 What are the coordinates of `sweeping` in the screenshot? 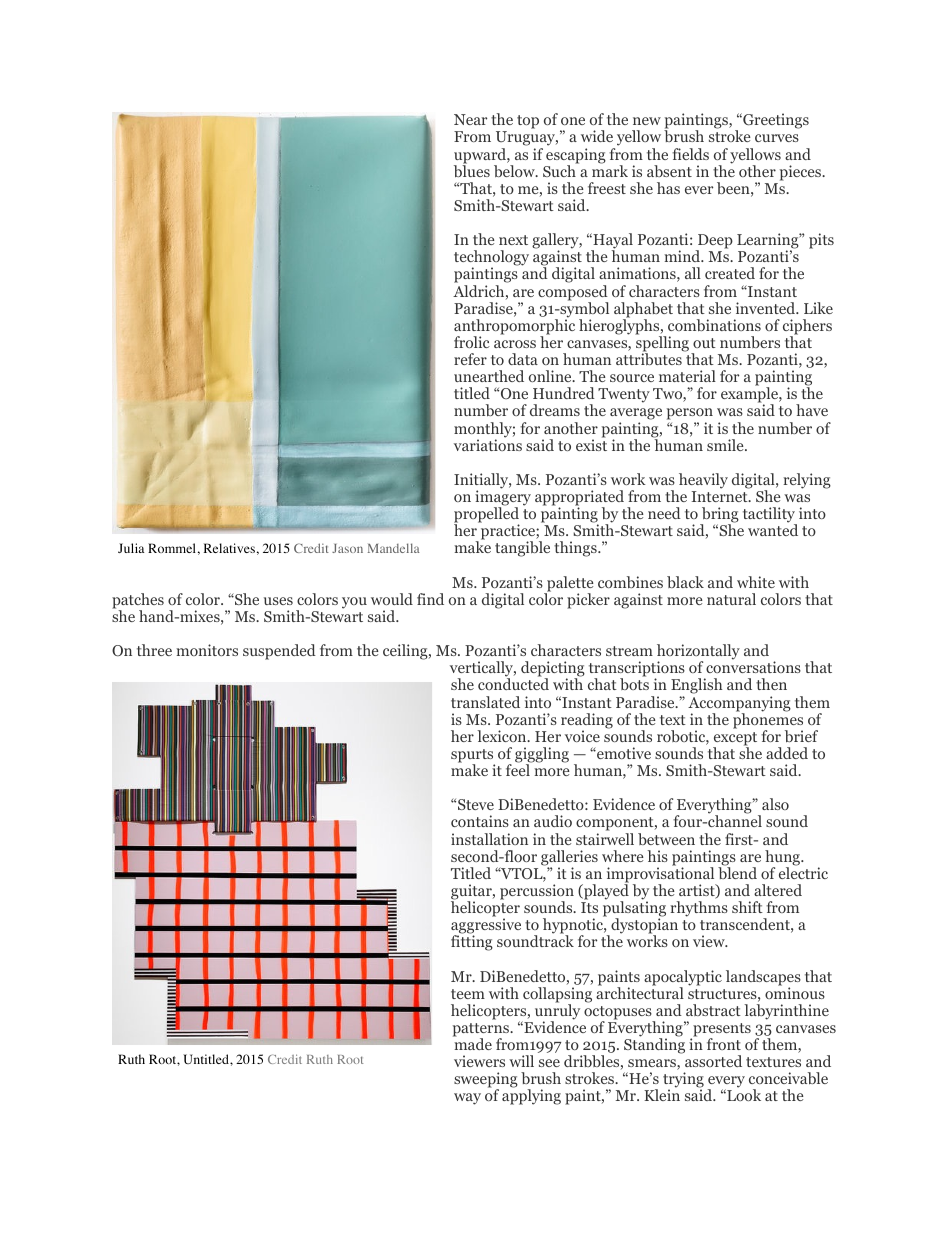 It's located at (486, 1081).
